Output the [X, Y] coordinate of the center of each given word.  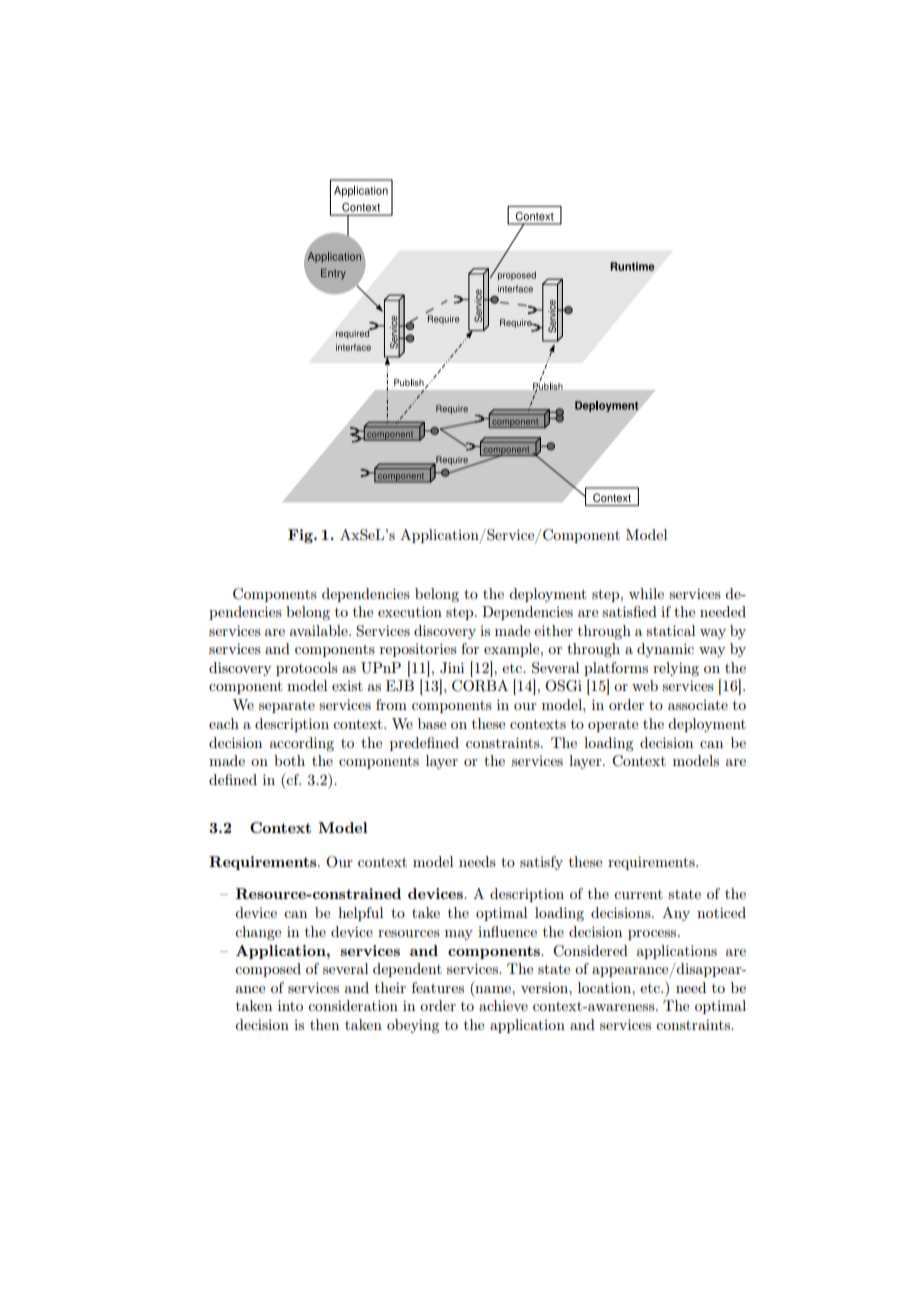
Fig [301, 536]
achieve [503, 1005]
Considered [590, 951]
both [289, 760]
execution [410, 611]
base [432, 723]
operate [613, 726]
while [646, 593]
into [290, 1005]
